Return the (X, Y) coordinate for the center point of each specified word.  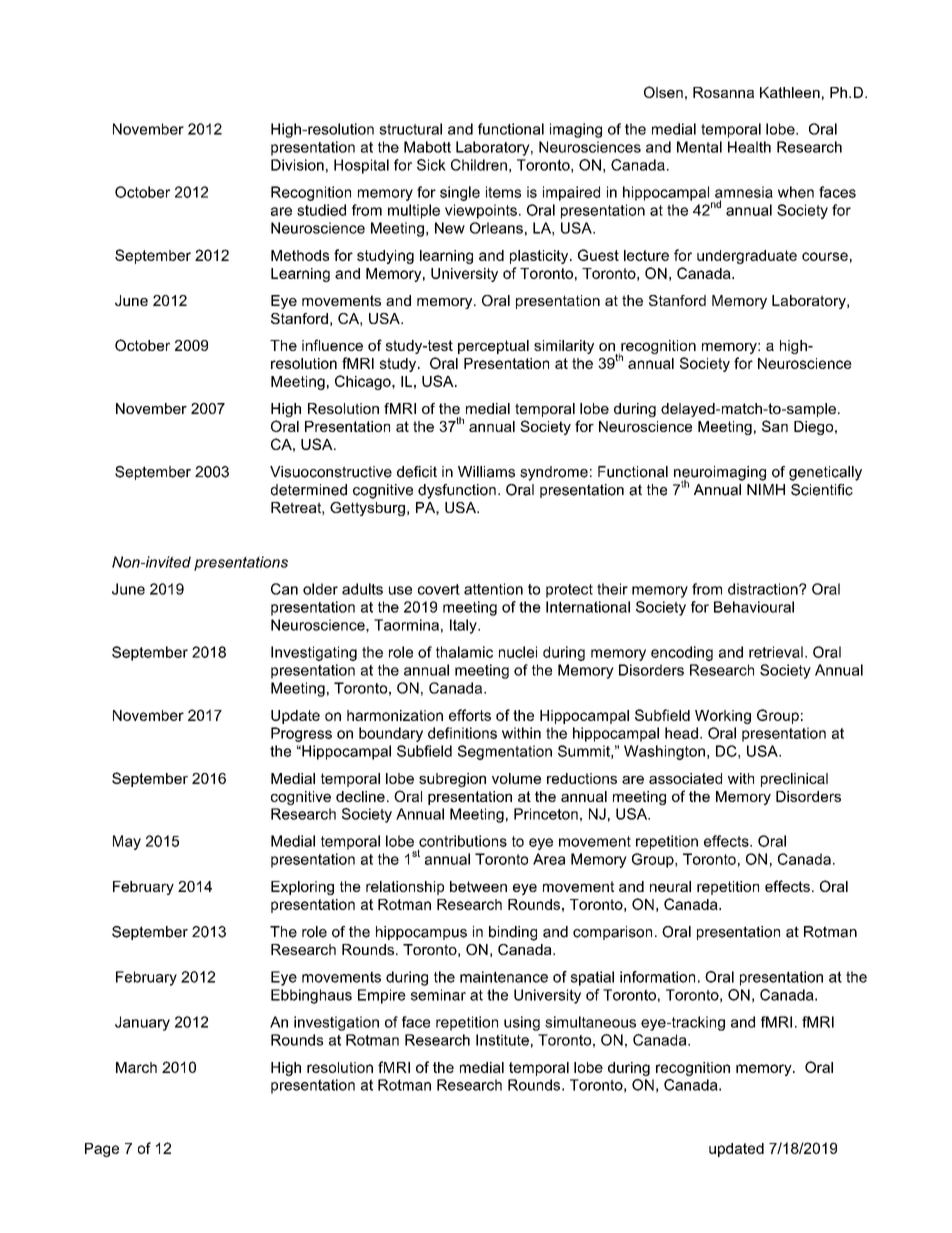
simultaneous (590, 1022)
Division (297, 165)
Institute (502, 1040)
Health (749, 147)
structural (410, 129)
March (136, 1067)
